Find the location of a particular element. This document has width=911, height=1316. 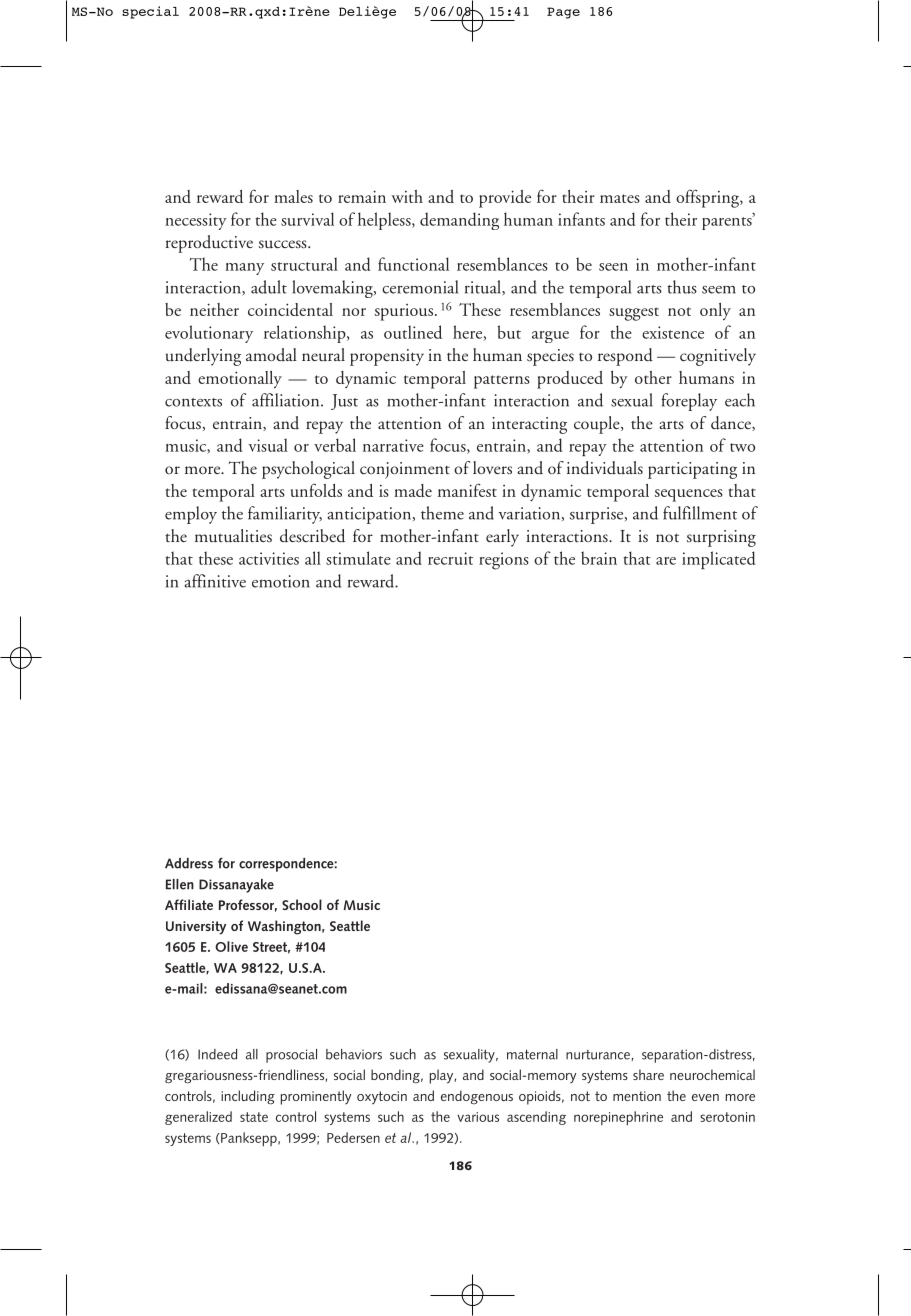

cognitively is located at coordinates (718, 357).
